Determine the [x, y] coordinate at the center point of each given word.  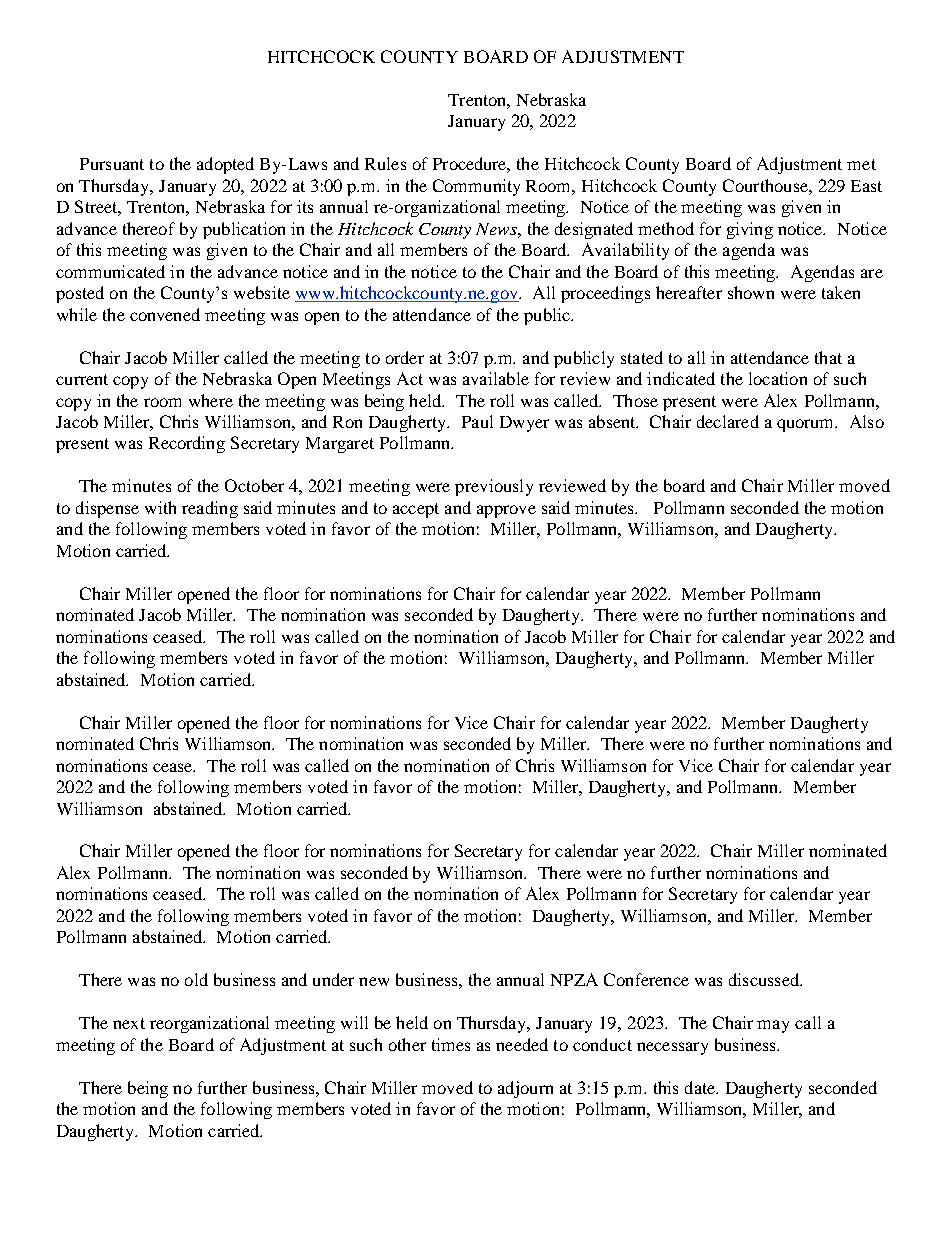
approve [506, 511]
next [129, 1023]
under [333, 979]
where [211, 400]
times [451, 1044]
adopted [225, 165]
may [773, 1026]
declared [728, 421]
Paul [477, 421]
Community [476, 187]
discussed [765, 979]
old [196, 979]
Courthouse [766, 185]
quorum [807, 425]
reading [210, 509]
